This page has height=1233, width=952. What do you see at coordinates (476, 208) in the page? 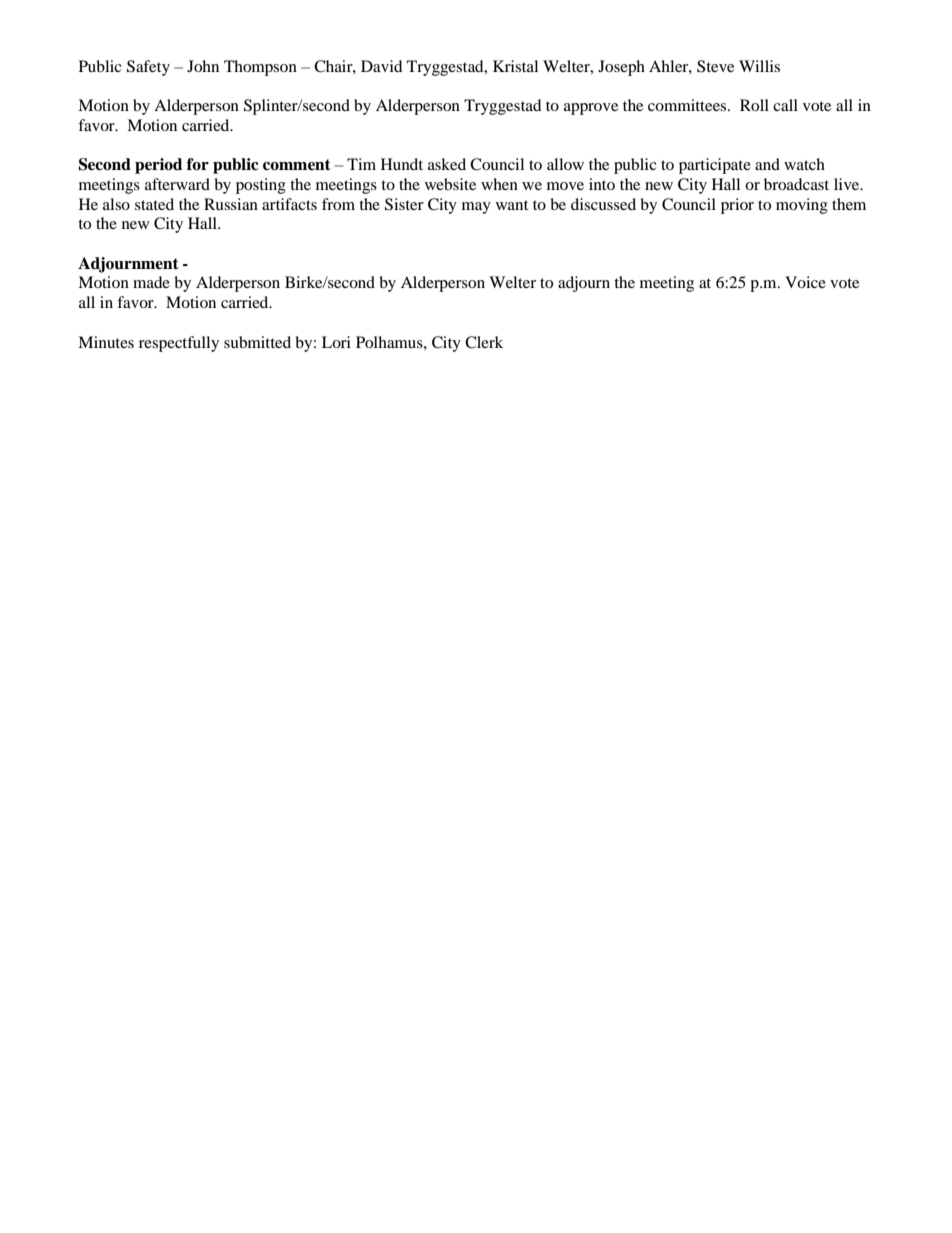
I see `may` at bounding box center [476, 208].
